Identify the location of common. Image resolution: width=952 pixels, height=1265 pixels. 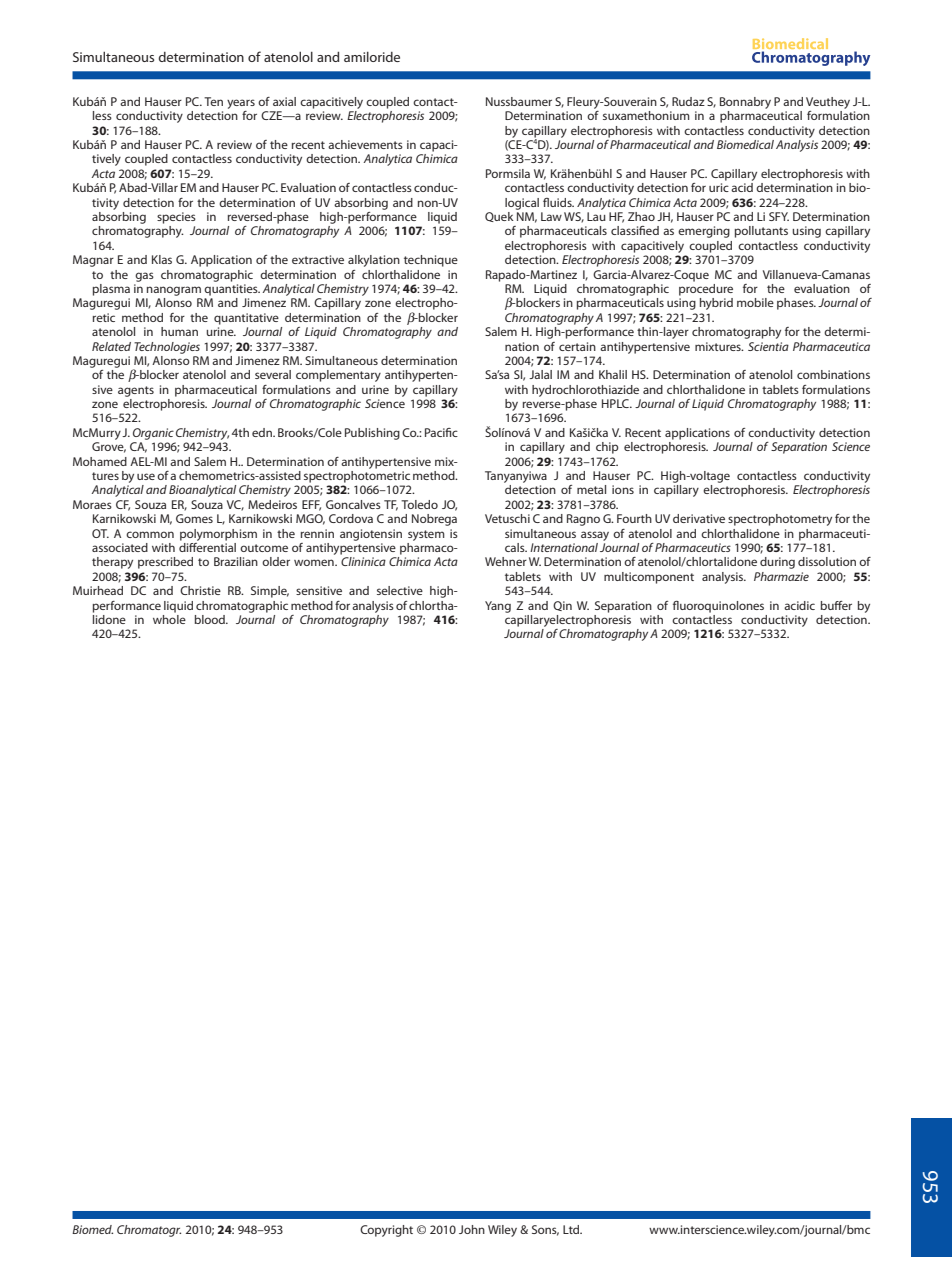
(150, 534).
